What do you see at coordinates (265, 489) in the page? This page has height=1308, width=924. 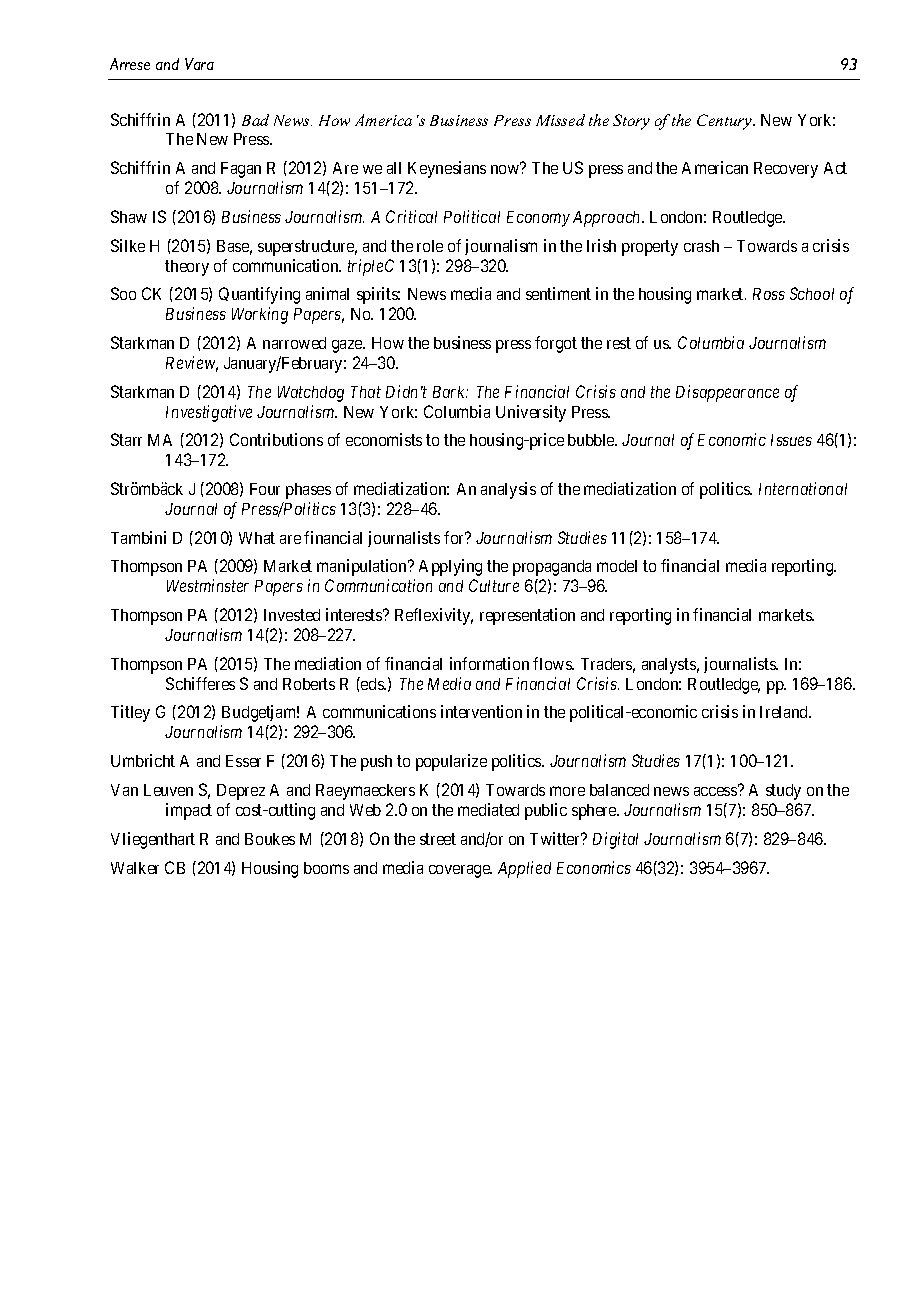 I see `Four` at bounding box center [265, 489].
